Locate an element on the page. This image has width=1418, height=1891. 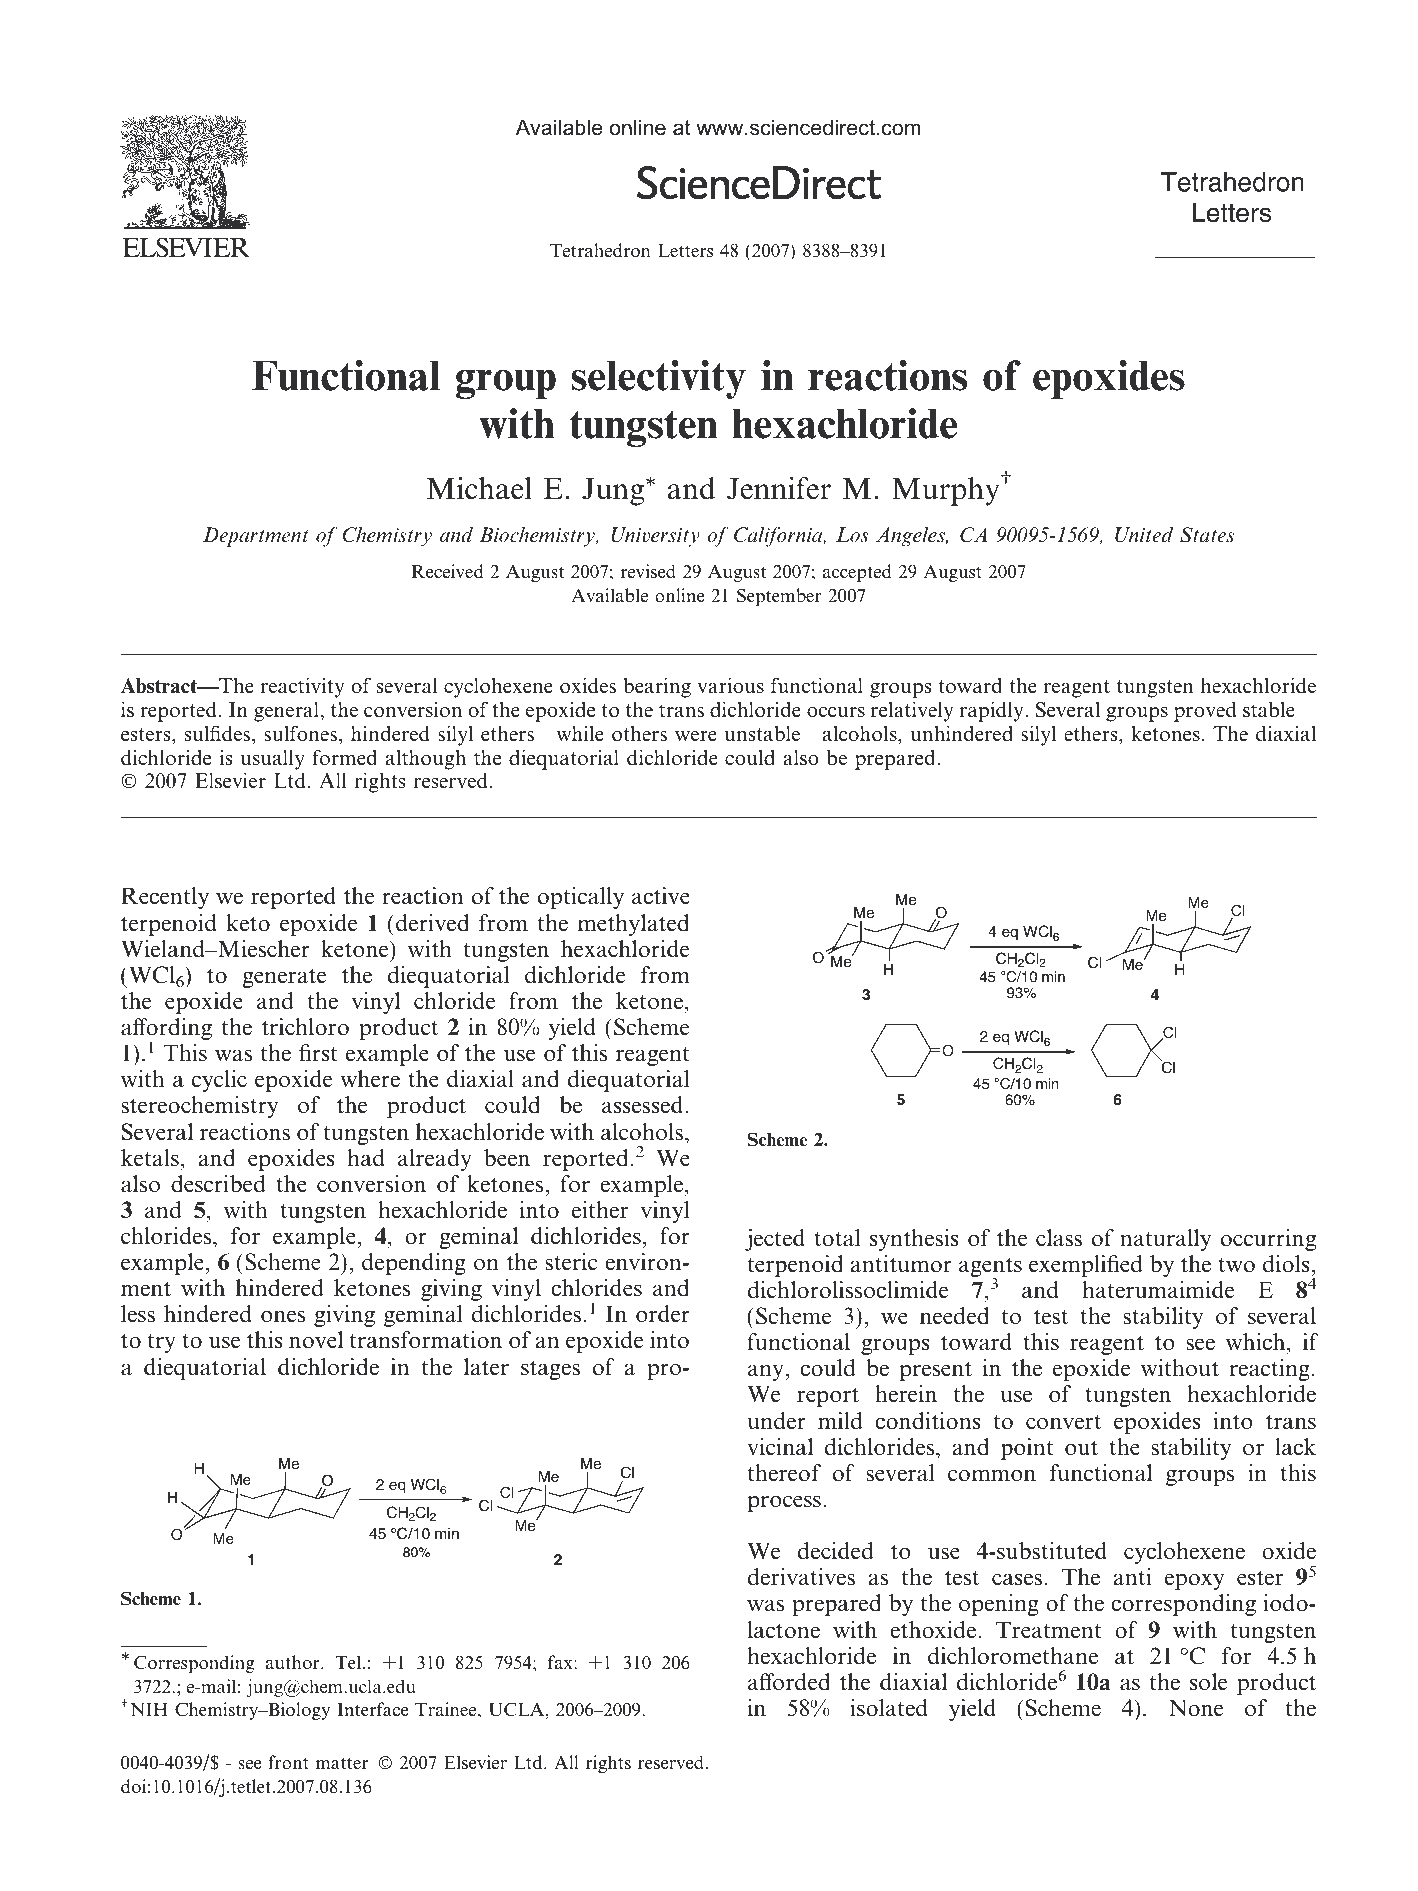
reactivity is located at coordinates (302, 687).
